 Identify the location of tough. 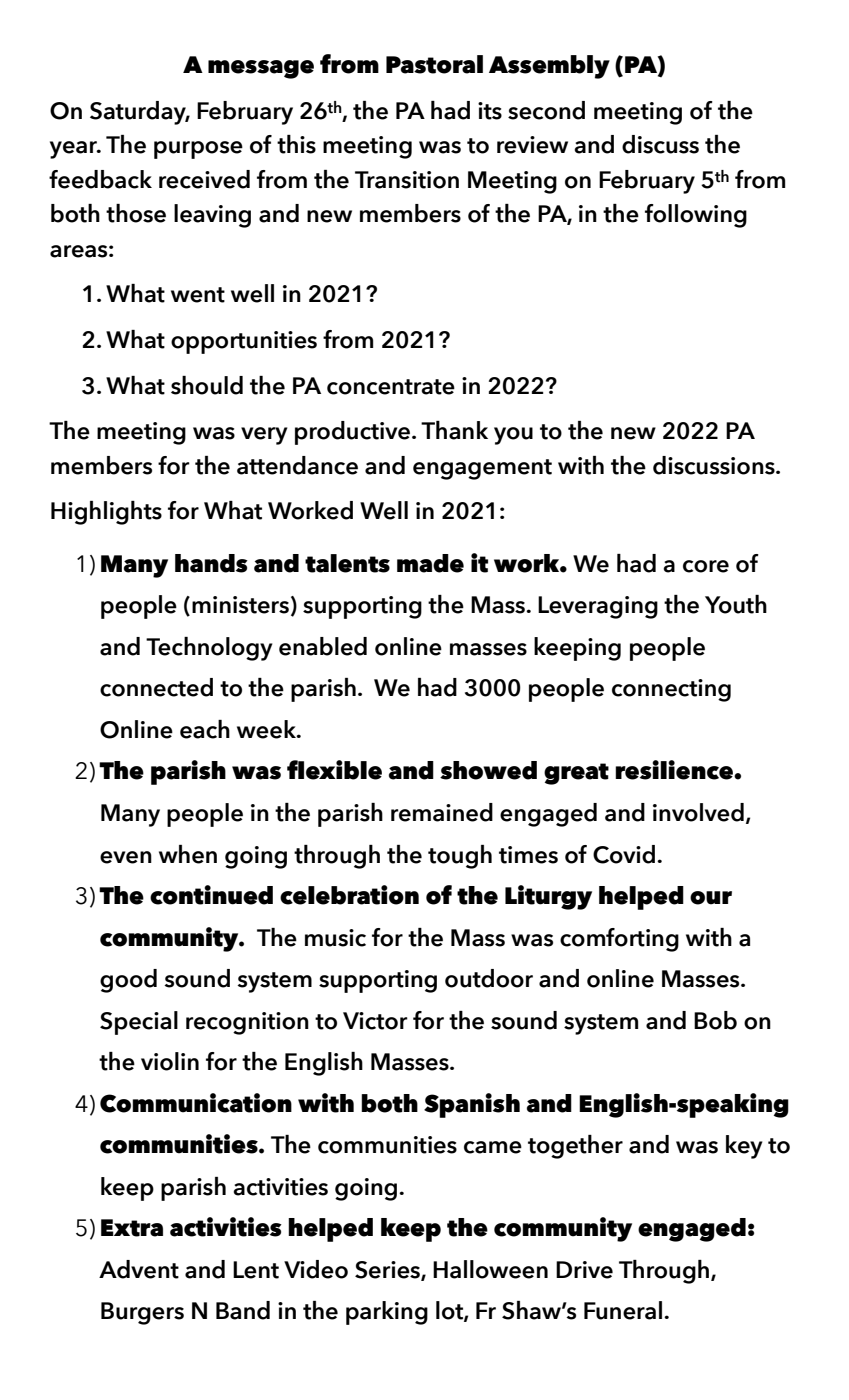
(460, 857).
